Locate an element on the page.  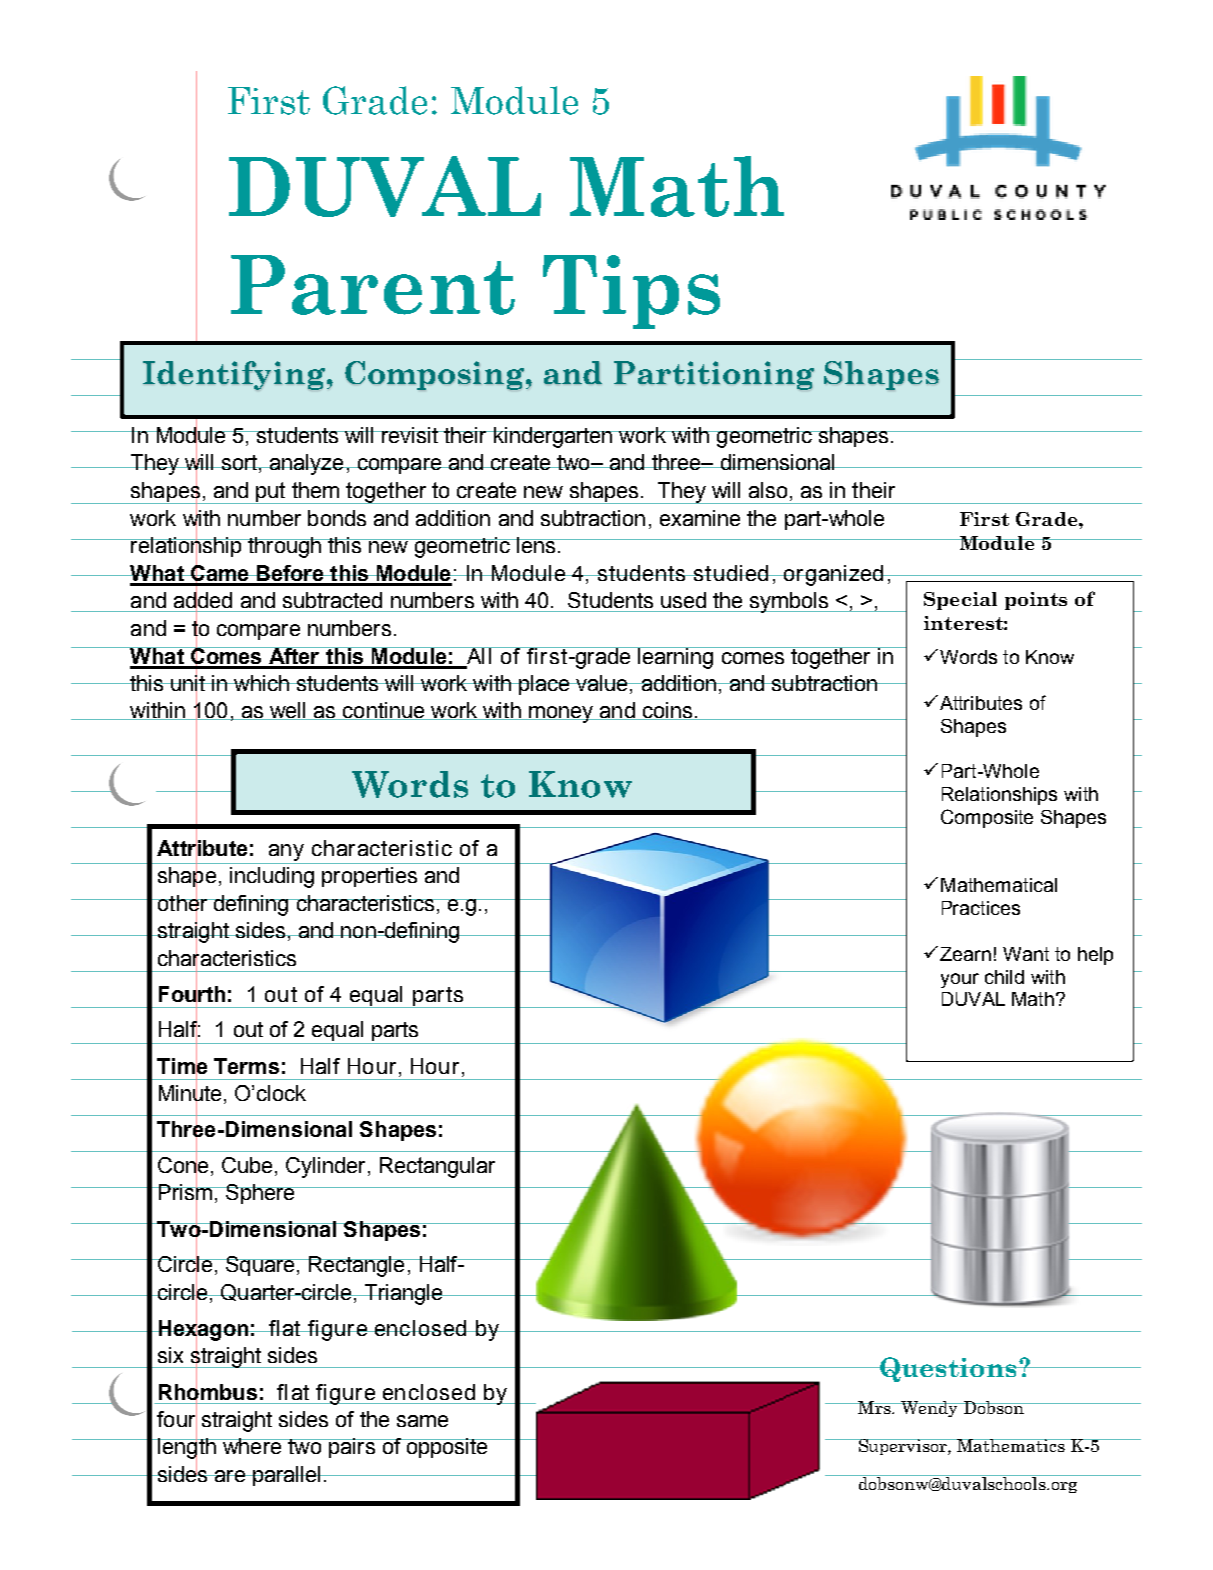
Terms is located at coordinates (246, 1066).
